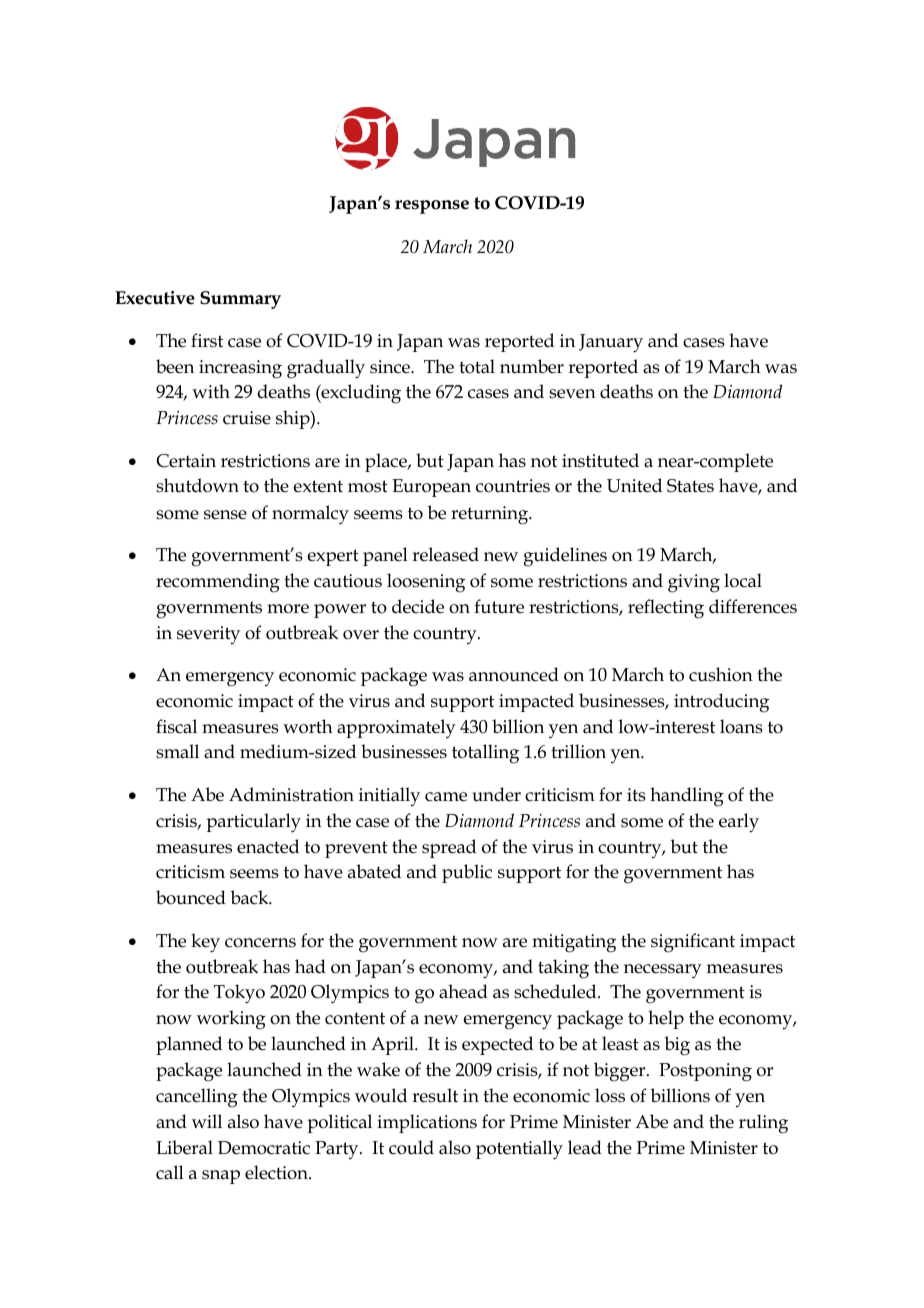  What do you see at coordinates (431, 488) in the screenshot?
I see `European` at bounding box center [431, 488].
